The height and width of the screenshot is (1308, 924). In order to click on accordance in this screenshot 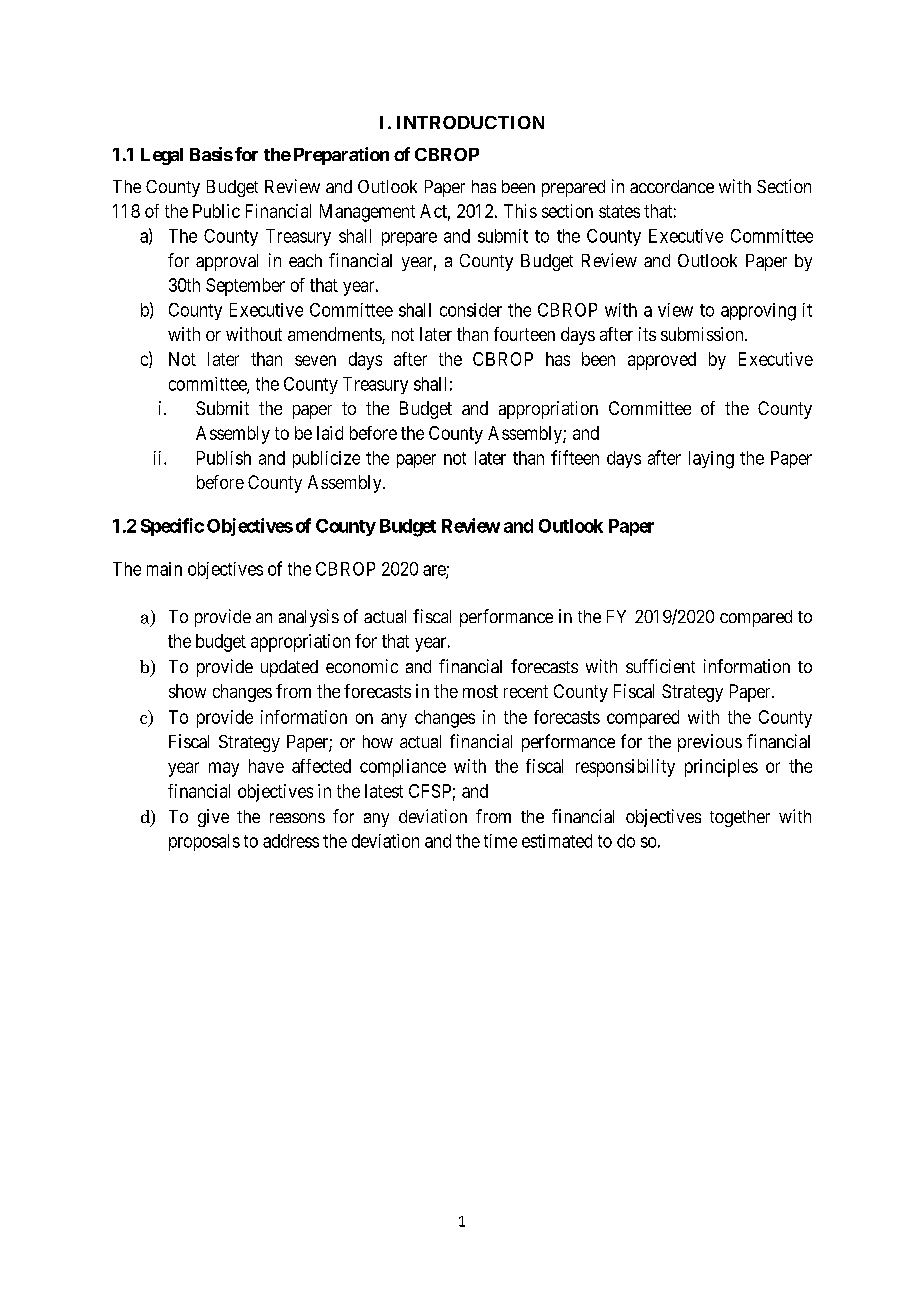, I will do `click(672, 186)`.
